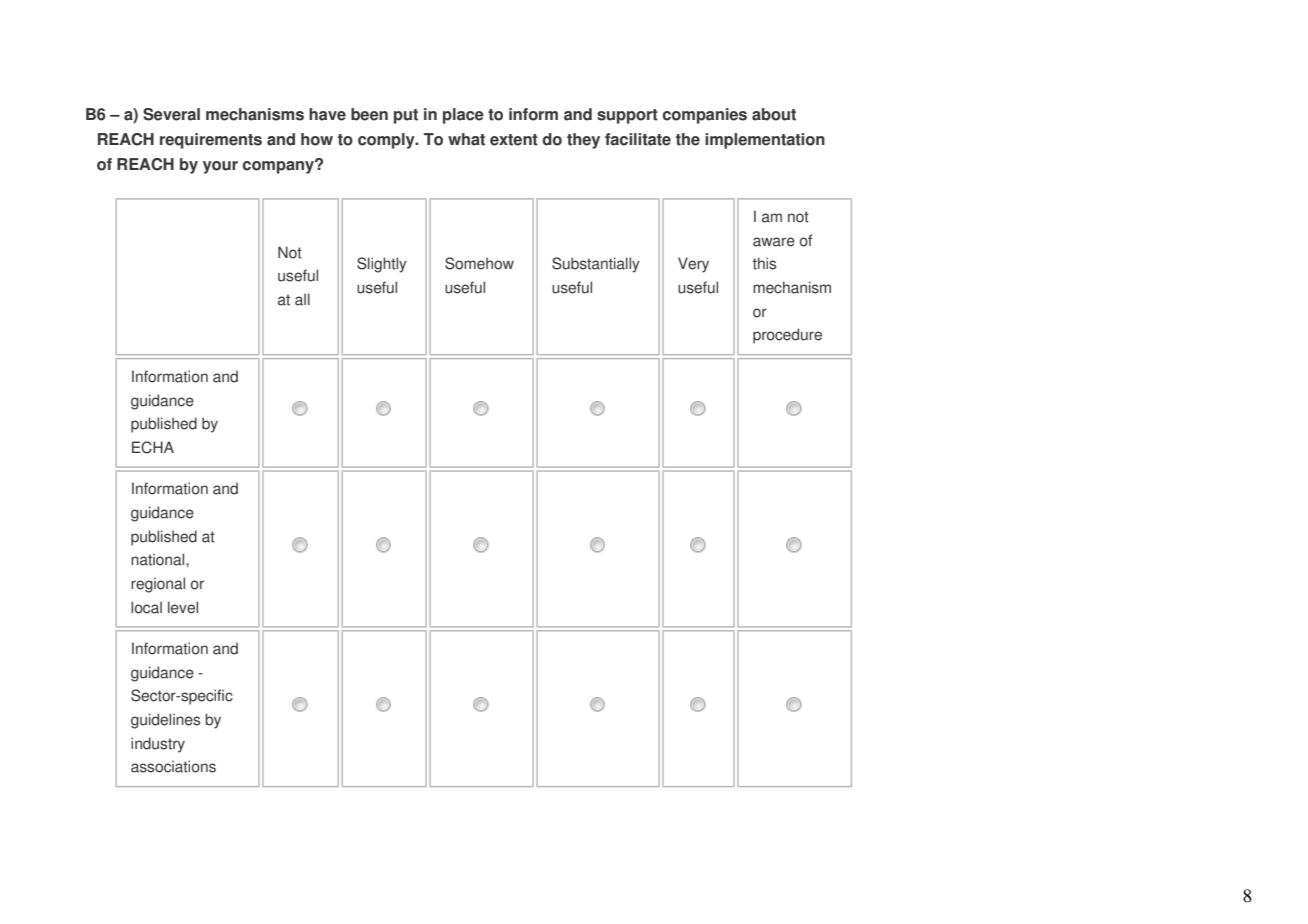 This screenshot has height=924, width=1308. Describe the element at coordinates (159, 559) in the screenshot. I see `national` at that location.
